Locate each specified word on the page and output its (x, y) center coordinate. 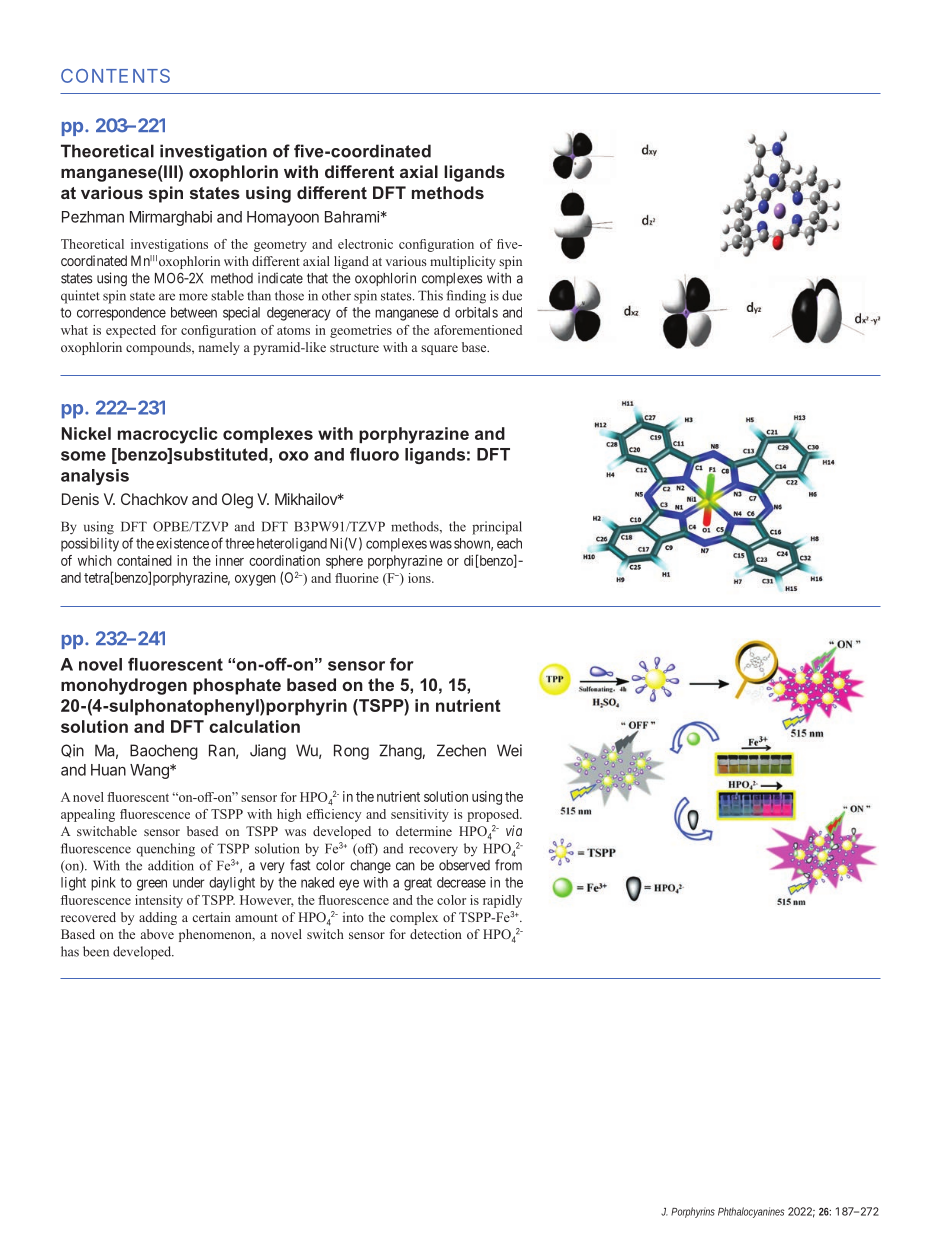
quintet (80, 297)
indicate (280, 278)
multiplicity (463, 262)
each (509, 543)
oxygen (255, 580)
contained (144, 560)
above (157, 934)
